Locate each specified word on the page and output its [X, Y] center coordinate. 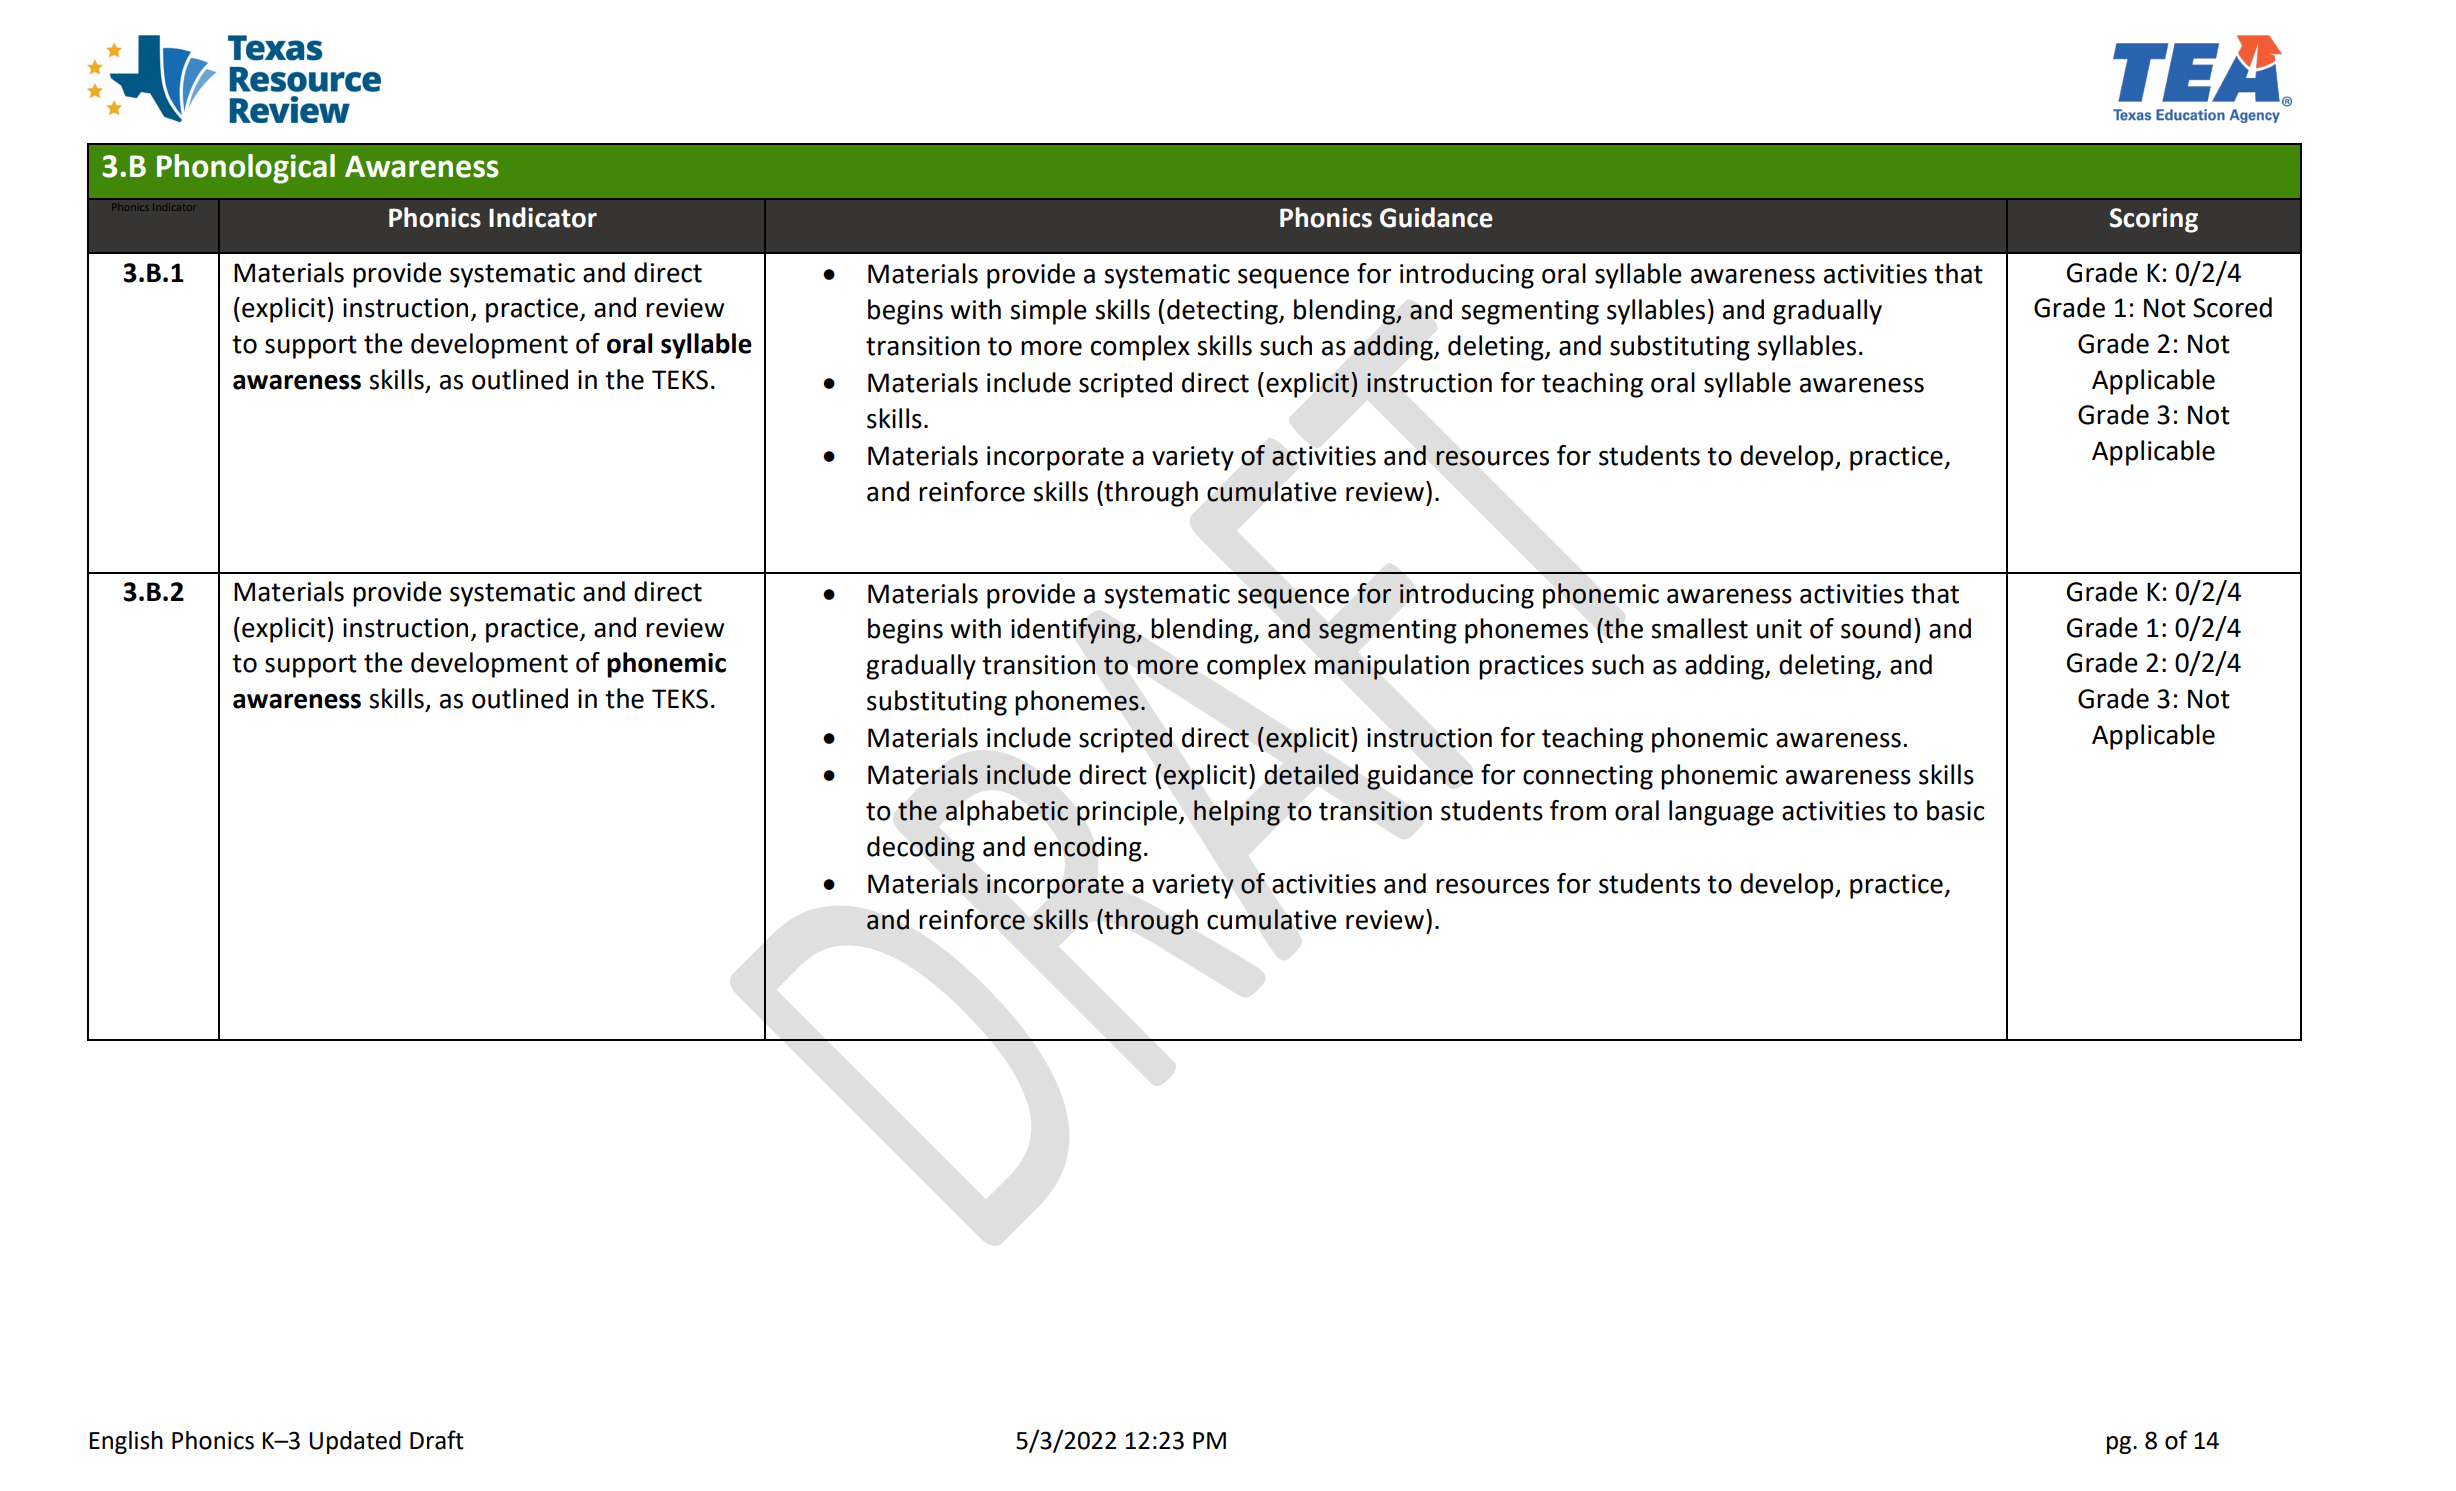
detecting [1223, 312]
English [126, 1442]
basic [1955, 810]
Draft [437, 1440]
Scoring [2154, 220]
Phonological [246, 169]
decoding [921, 849]
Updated [355, 1442]
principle [1128, 813]
